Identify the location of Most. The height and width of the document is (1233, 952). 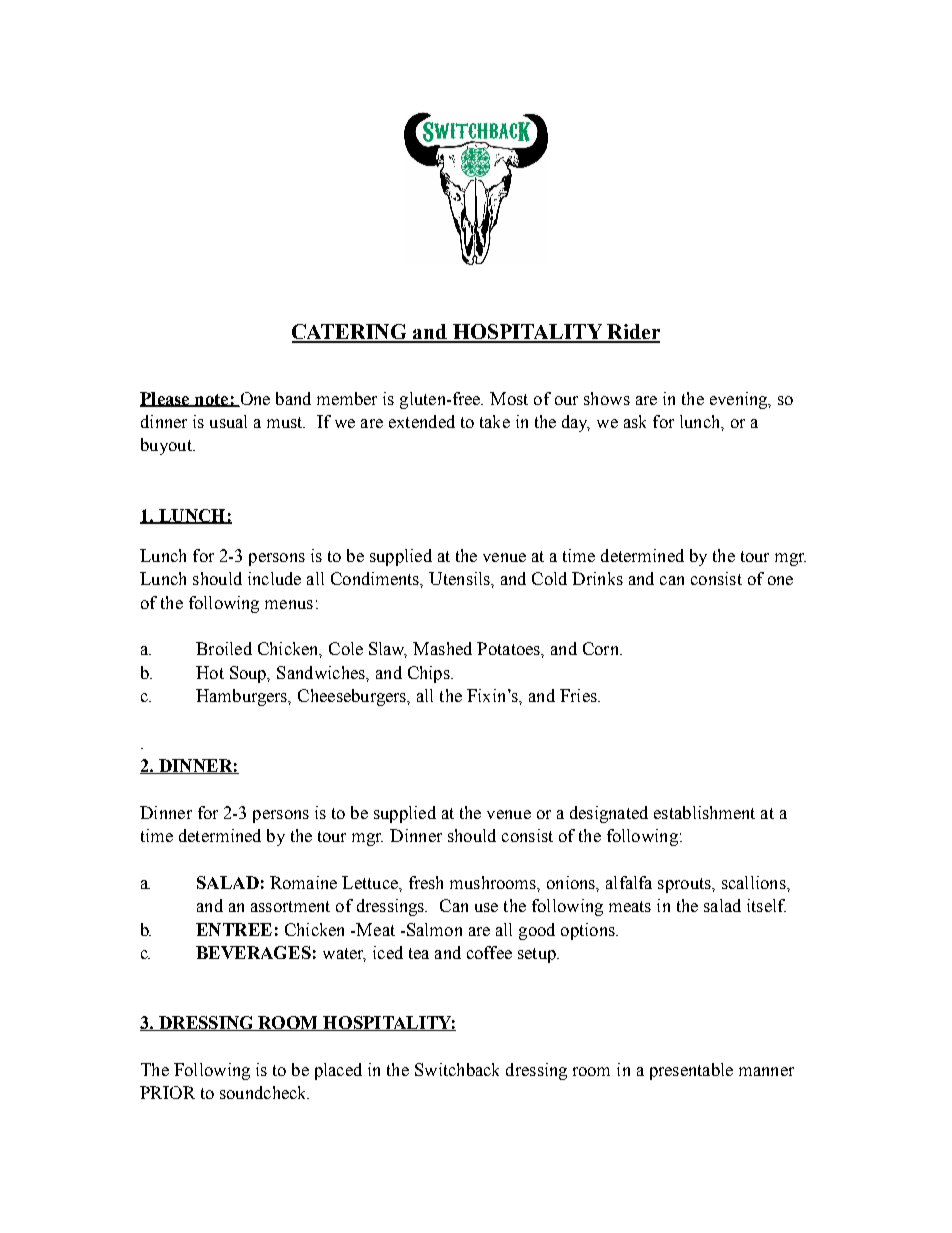
(509, 398).
